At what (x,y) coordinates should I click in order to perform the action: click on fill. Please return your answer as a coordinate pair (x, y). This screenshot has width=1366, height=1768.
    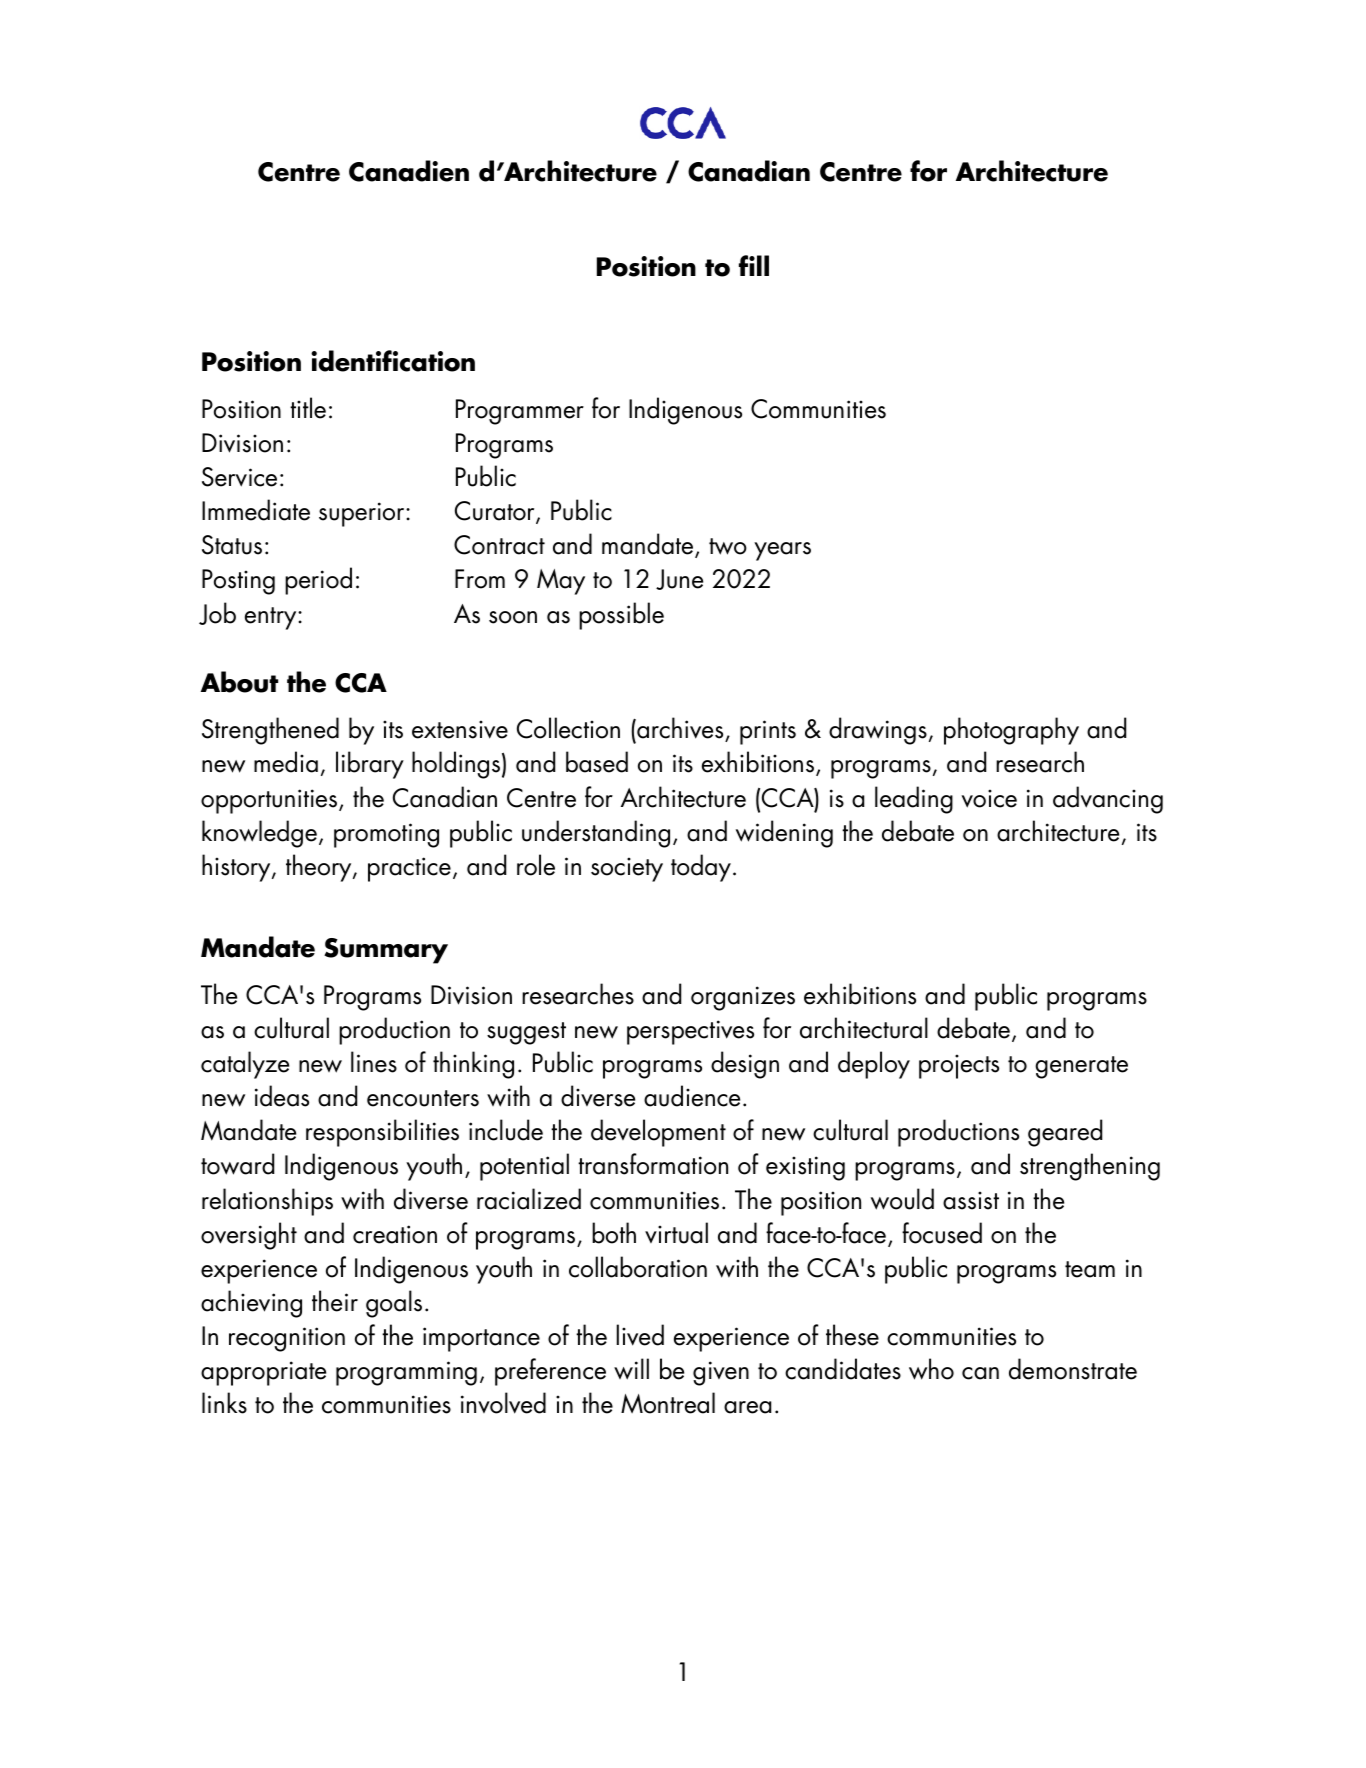
    Looking at the image, I should click on (754, 265).
